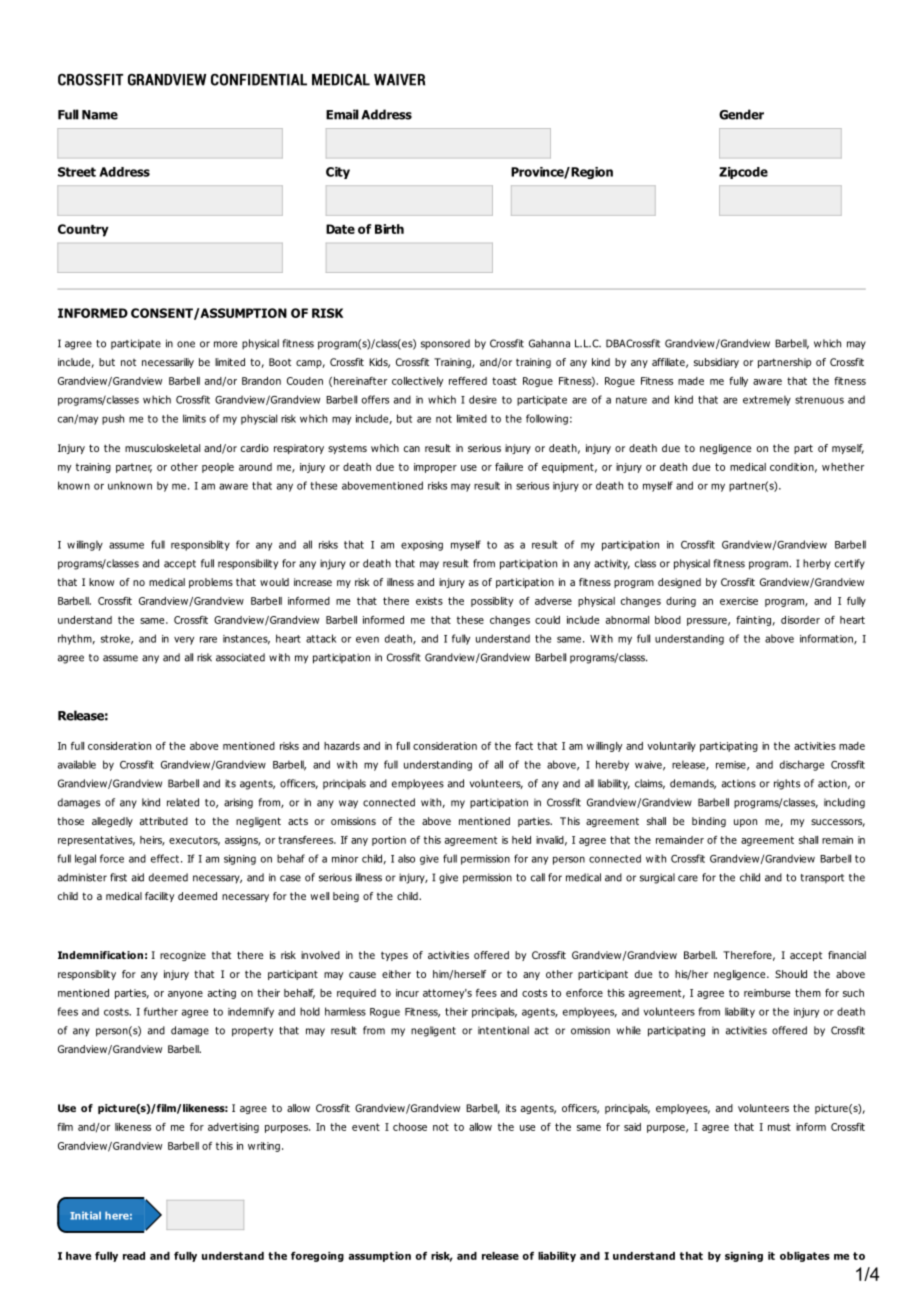  I want to click on reffered, so click(468, 381).
